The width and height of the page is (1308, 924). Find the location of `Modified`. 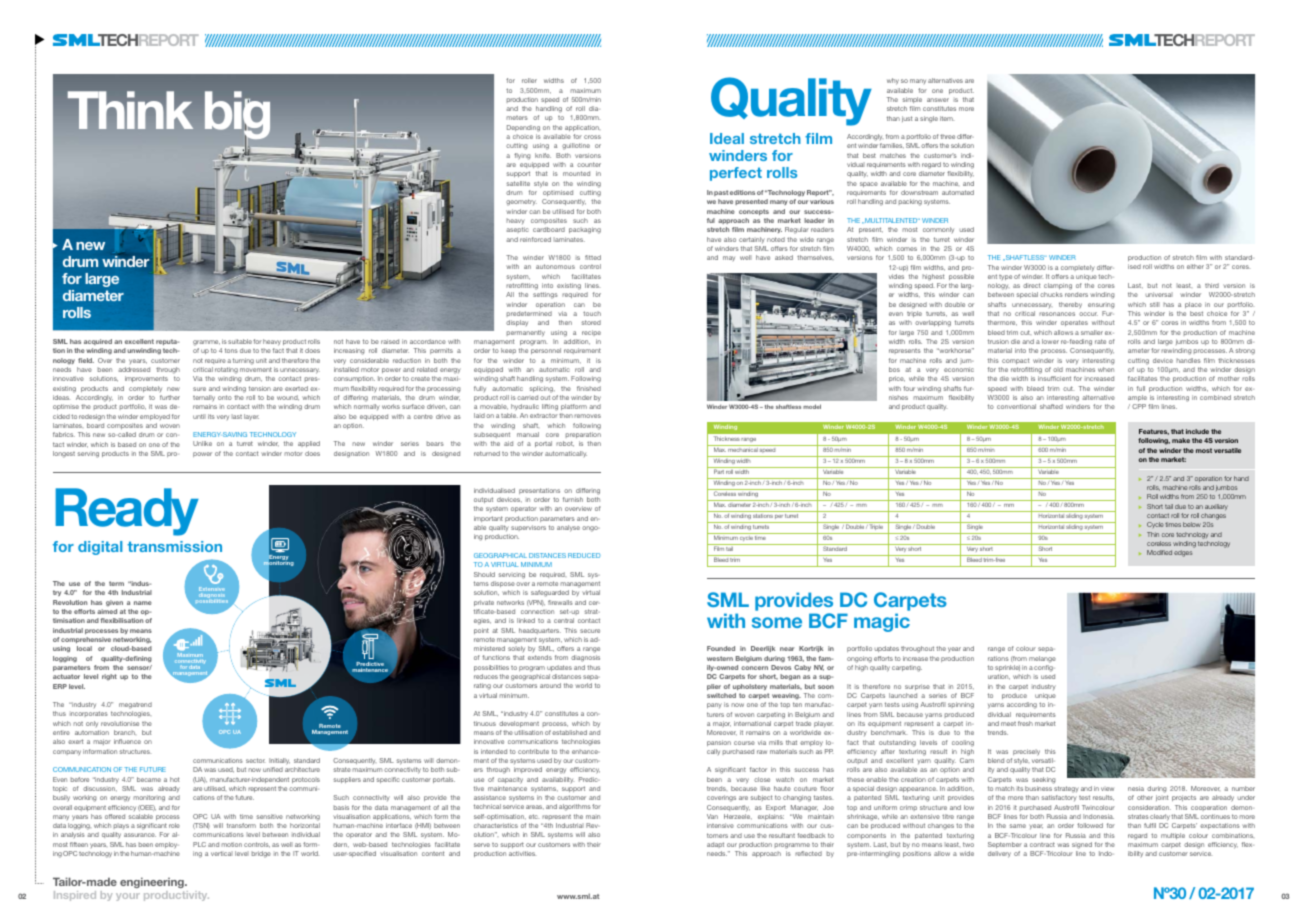

Modified is located at coordinates (1159, 552).
